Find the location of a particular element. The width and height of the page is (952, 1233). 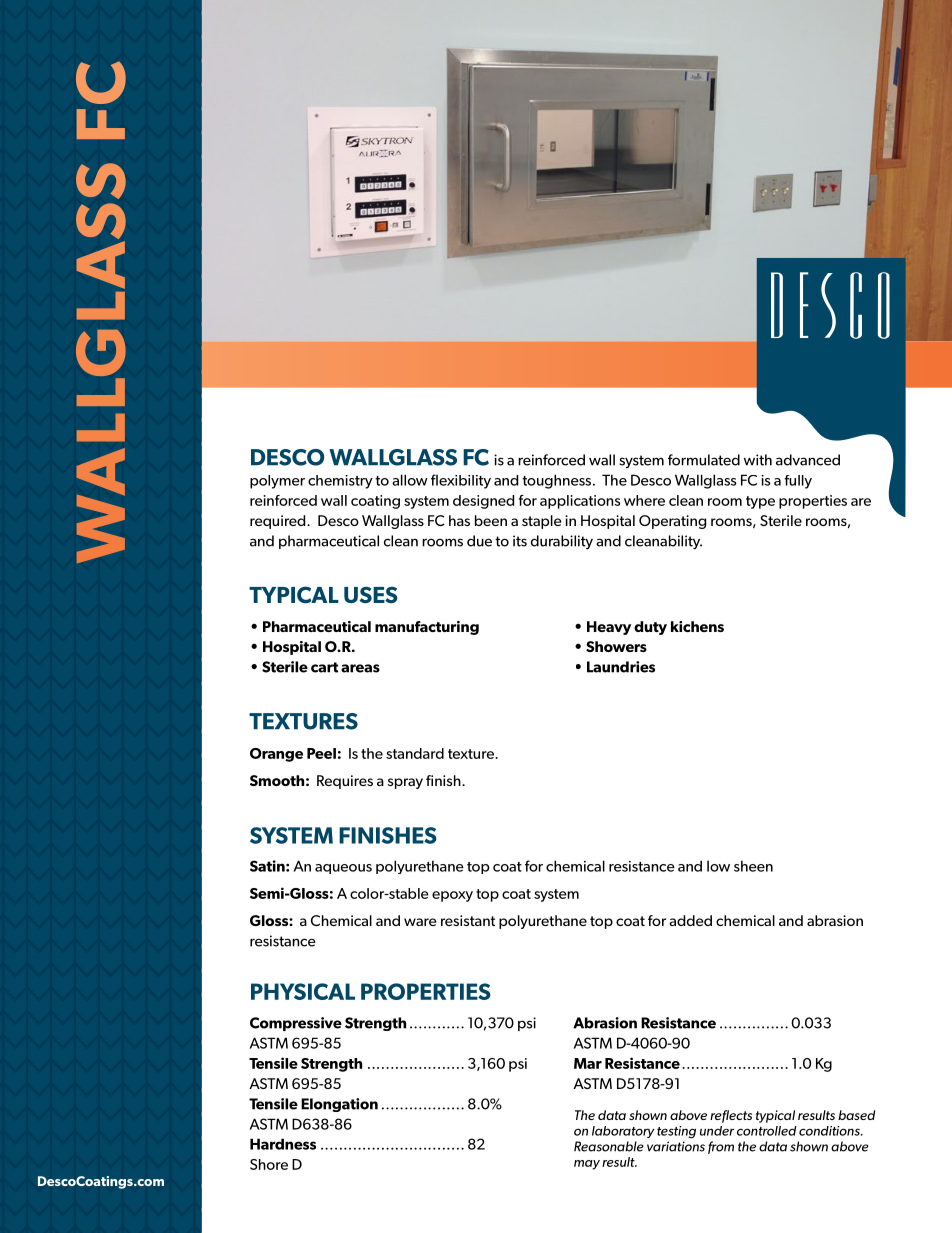

PHYSICAL is located at coordinates (303, 991).
